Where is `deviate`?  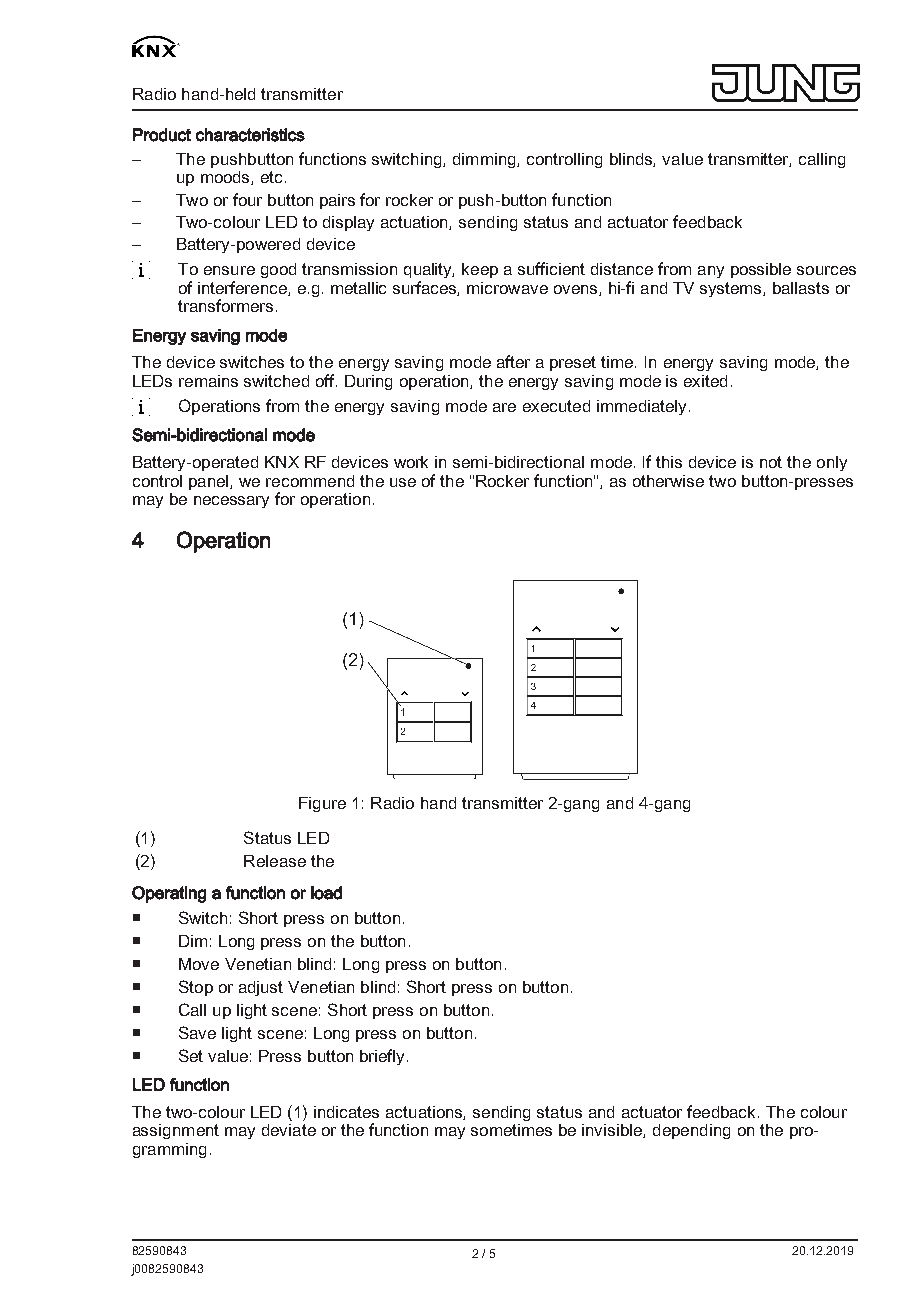
deviate is located at coordinates (289, 1130).
